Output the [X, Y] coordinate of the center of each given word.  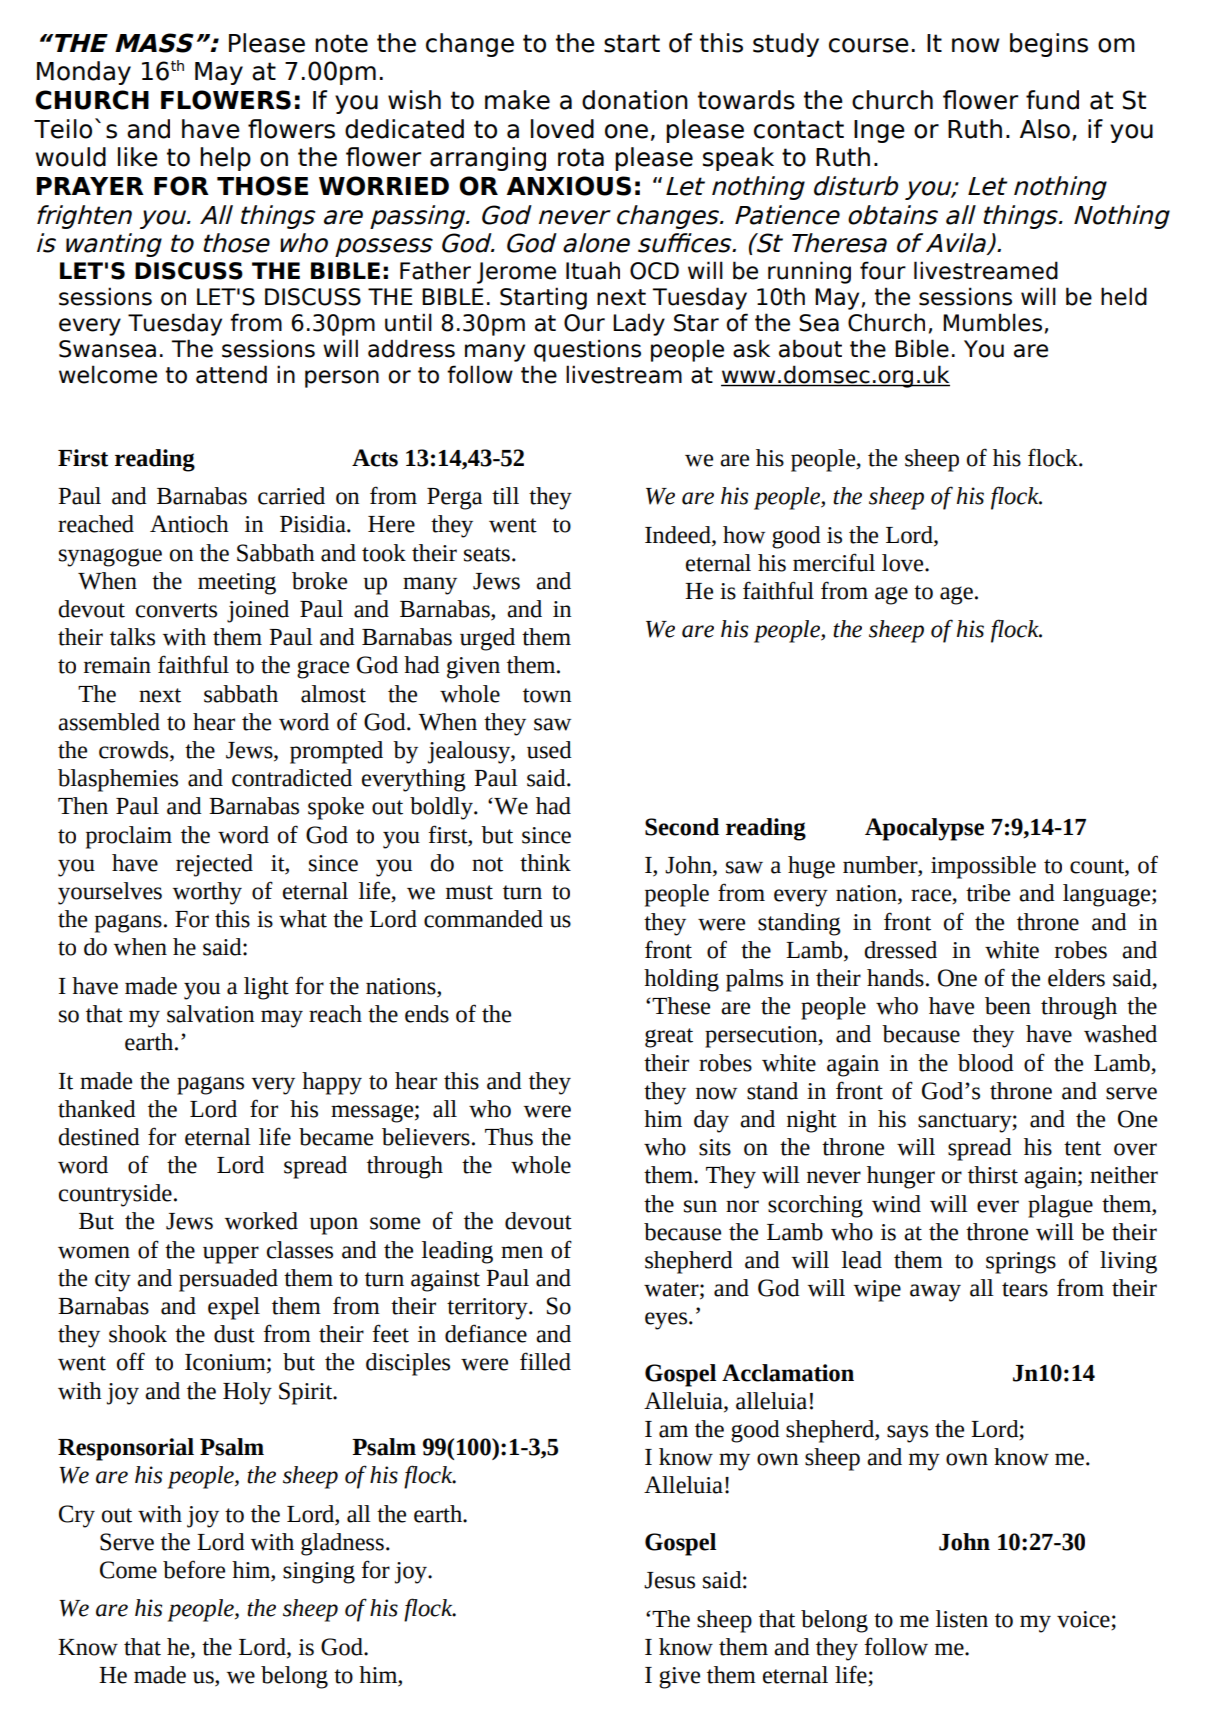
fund [1052, 100]
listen [962, 1619]
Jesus [669, 1580]
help [225, 159]
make [517, 100]
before [194, 1569]
